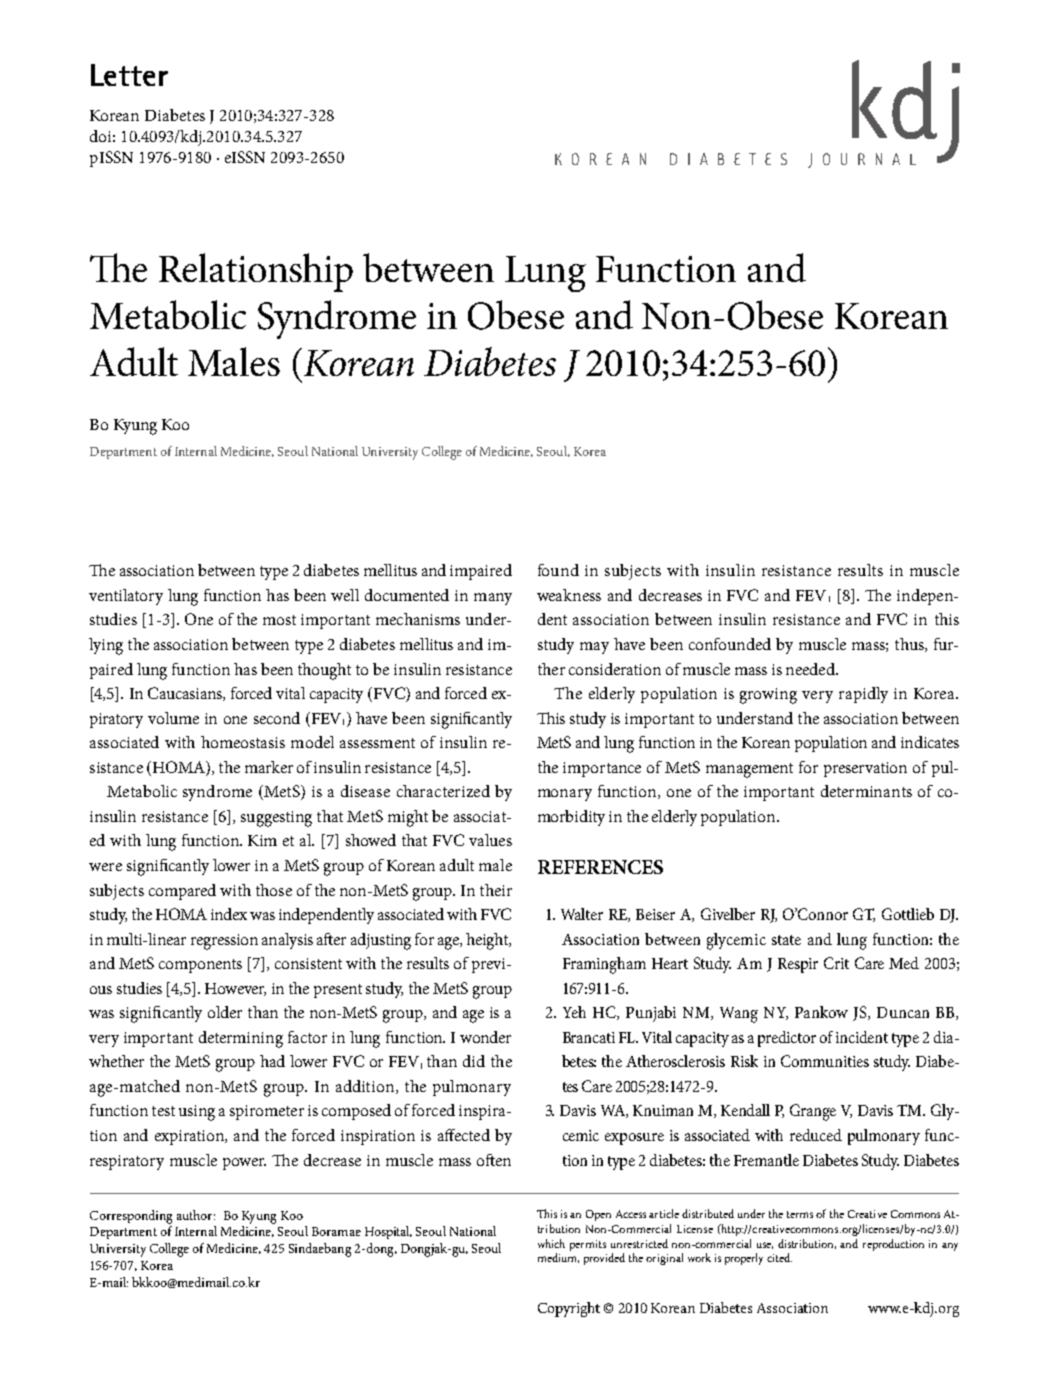 Image resolution: width=1044 pixels, height=1392 pixels. I want to click on ventilatory, so click(126, 597).
